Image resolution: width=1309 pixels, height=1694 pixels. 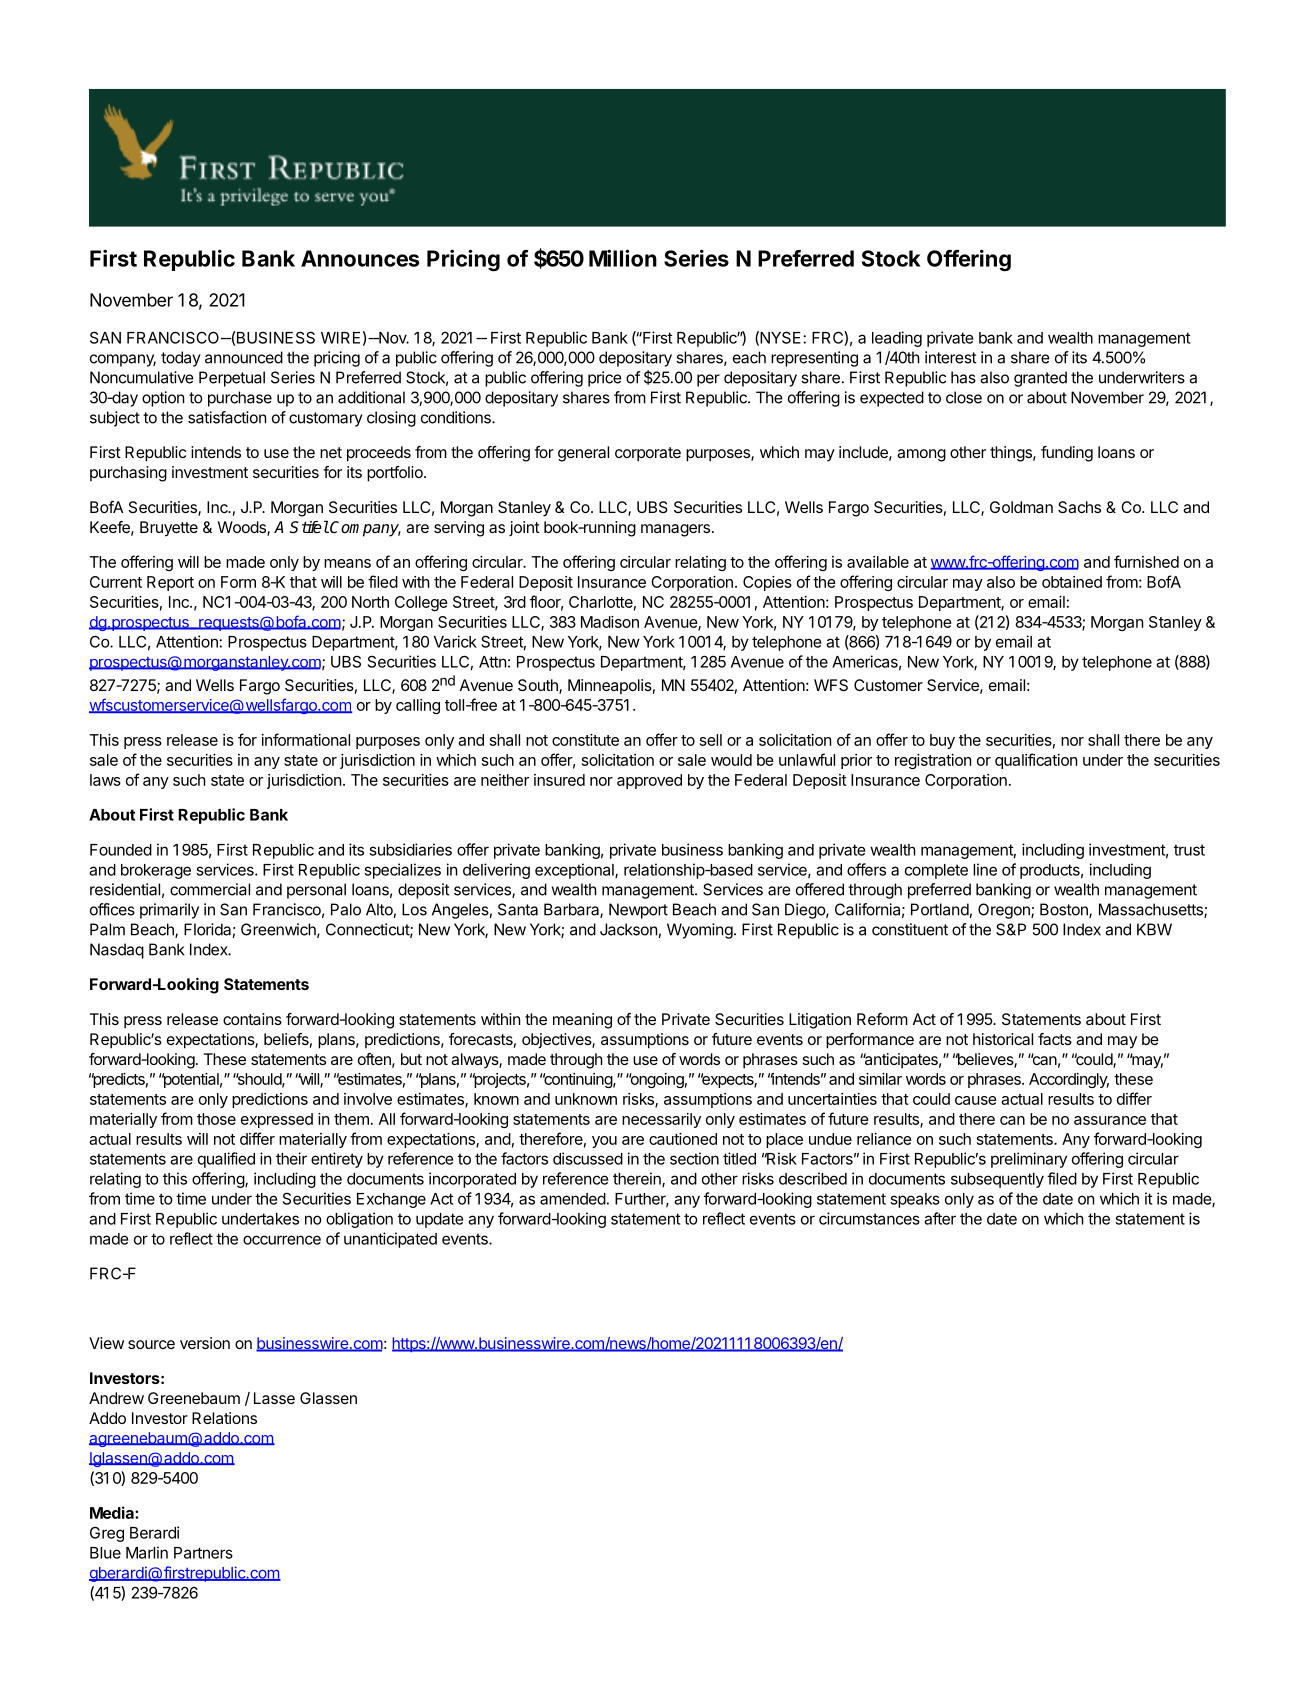 What do you see at coordinates (244, 357) in the document?
I see `announced` at bounding box center [244, 357].
